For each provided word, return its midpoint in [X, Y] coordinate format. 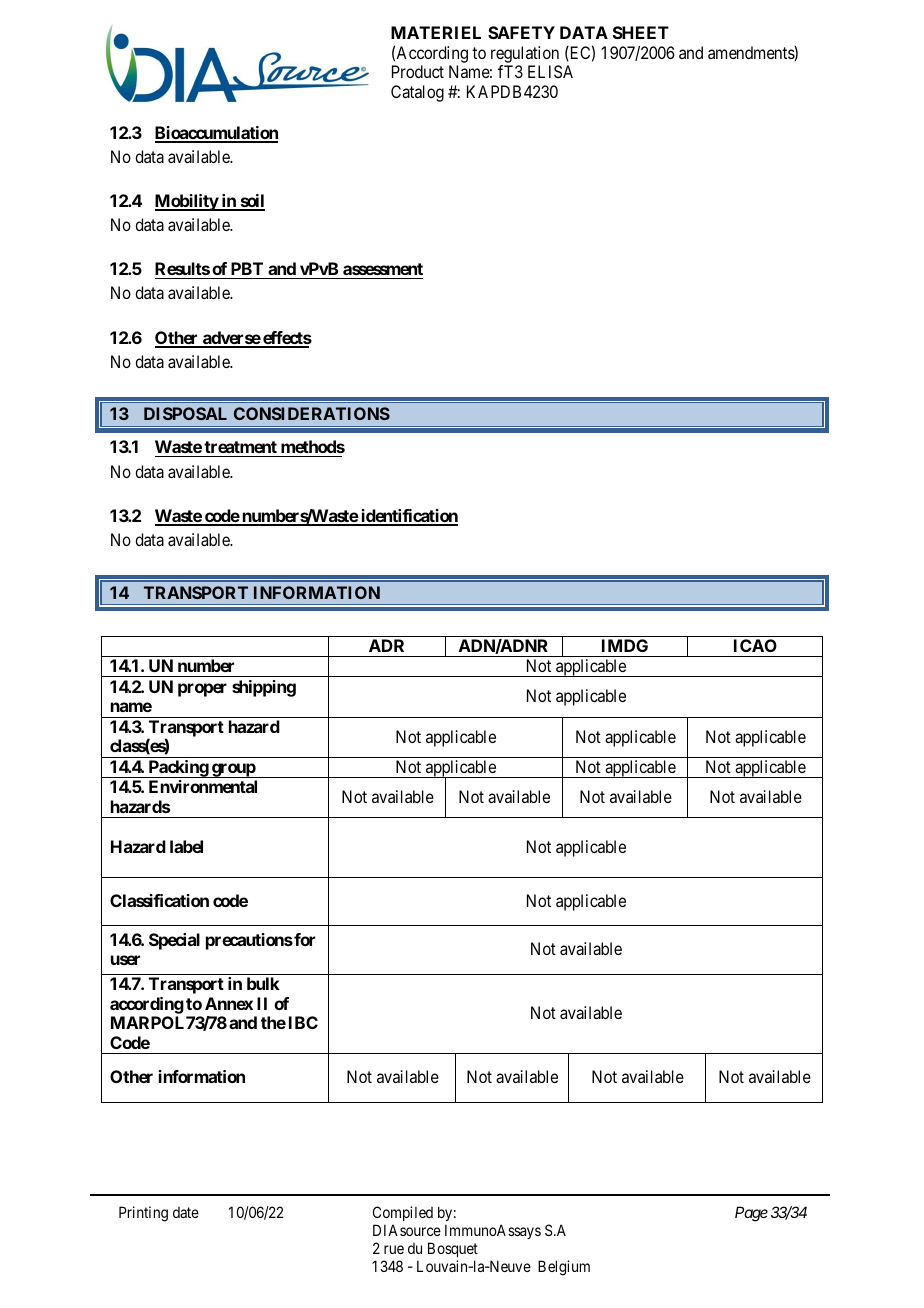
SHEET [641, 32]
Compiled [403, 1215]
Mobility [187, 202]
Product [418, 71]
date [186, 1212]
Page [751, 1214]
